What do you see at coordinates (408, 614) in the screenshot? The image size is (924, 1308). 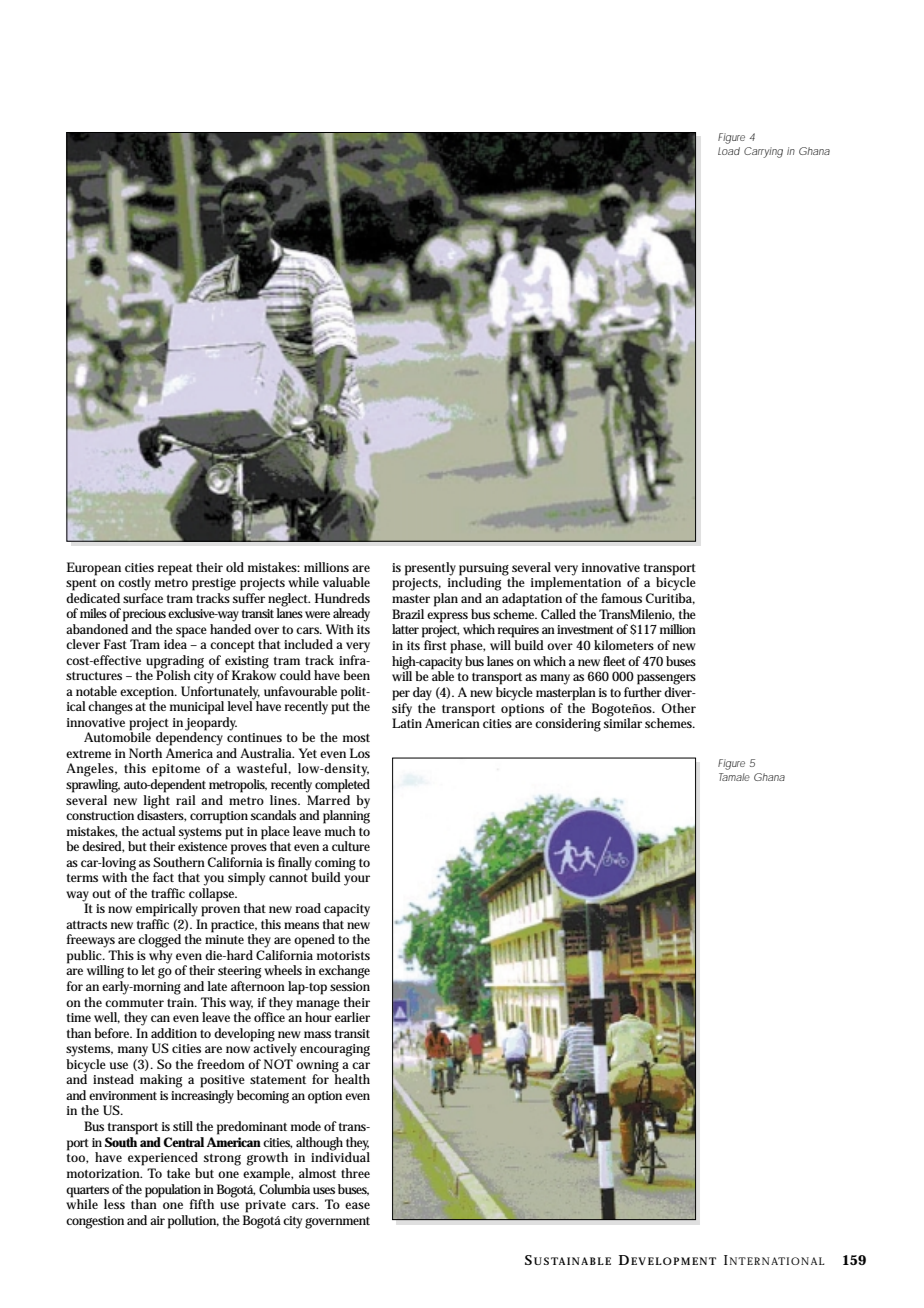 I see `Brazil` at bounding box center [408, 614].
